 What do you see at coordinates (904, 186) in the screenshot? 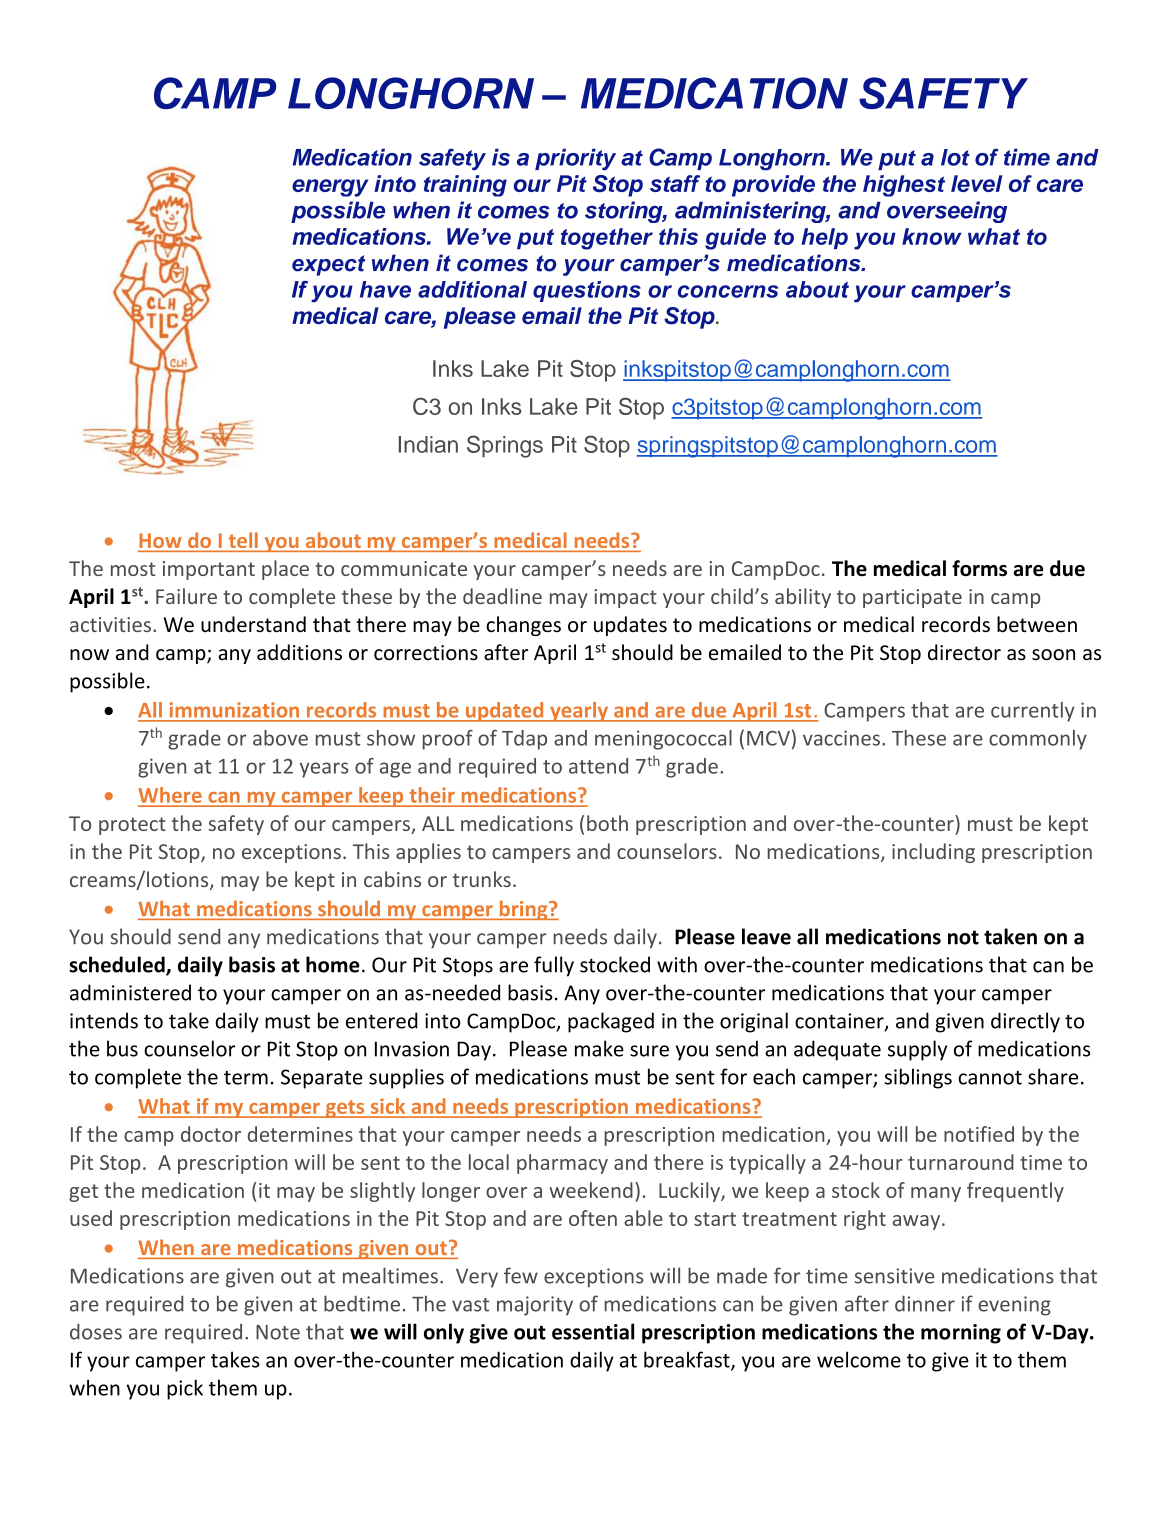
I see `highest` at bounding box center [904, 186].
